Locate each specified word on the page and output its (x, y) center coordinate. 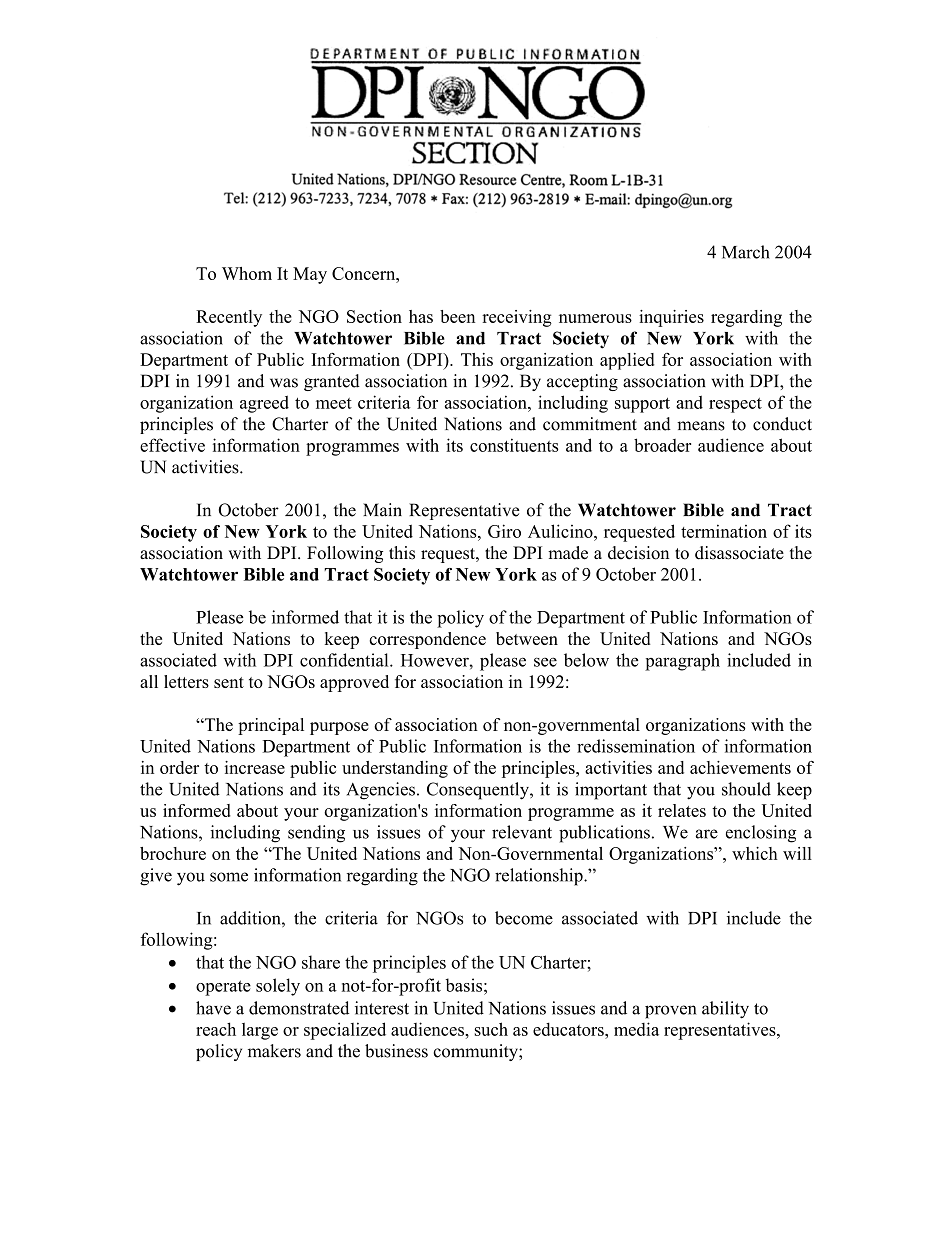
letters (186, 681)
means (701, 426)
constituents (514, 445)
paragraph (682, 662)
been (457, 316)
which (755, 853)
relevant (522, 832)
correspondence (427, 640)
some (229, 877)
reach (216, 1029)
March (746, 252)
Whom (247, 273)
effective (172, 445)
